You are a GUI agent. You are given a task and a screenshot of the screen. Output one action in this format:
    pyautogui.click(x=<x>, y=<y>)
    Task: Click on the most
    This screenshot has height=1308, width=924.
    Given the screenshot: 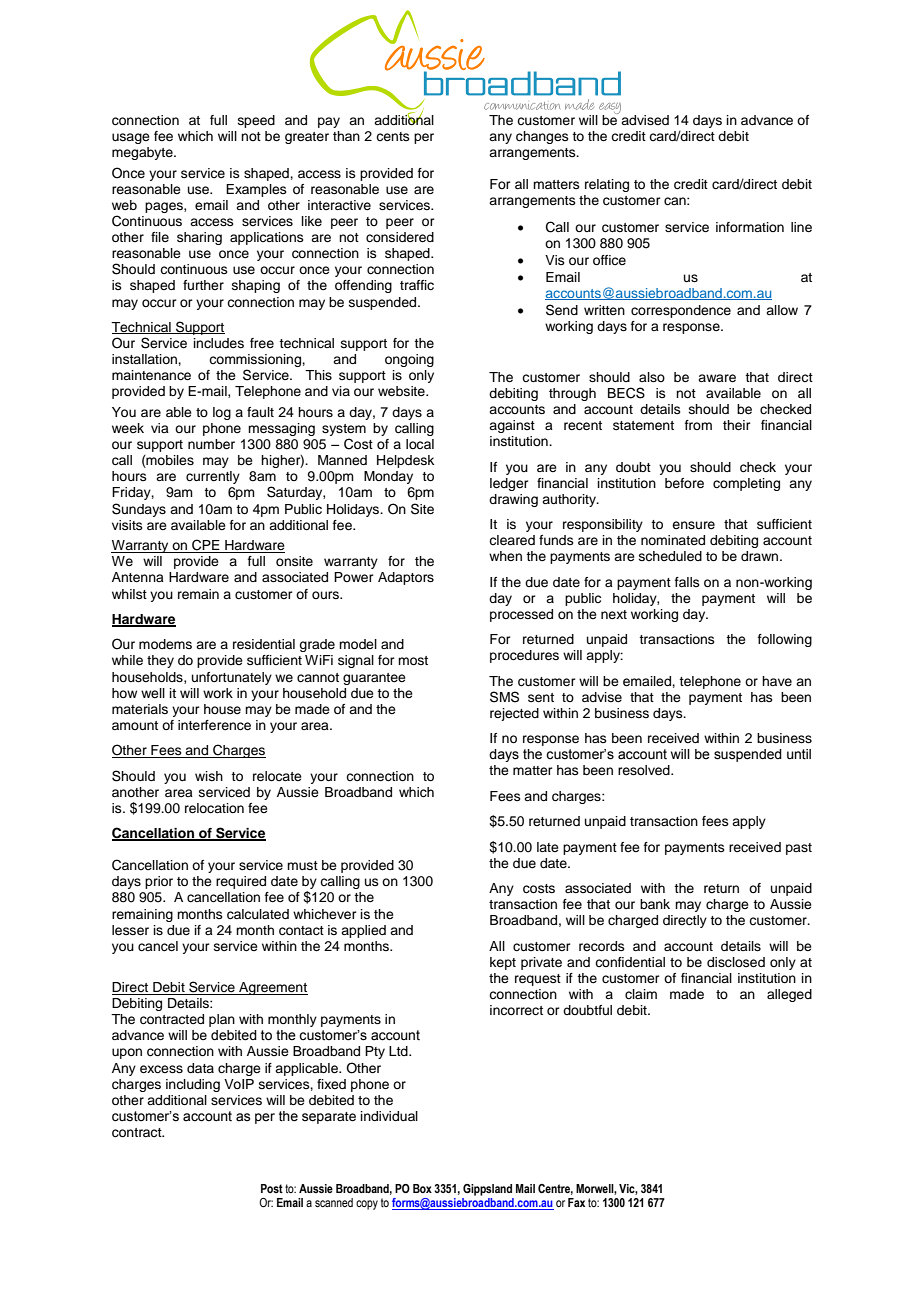 What is the action you would take?
    pyautogui.click(x=413, y=660)
